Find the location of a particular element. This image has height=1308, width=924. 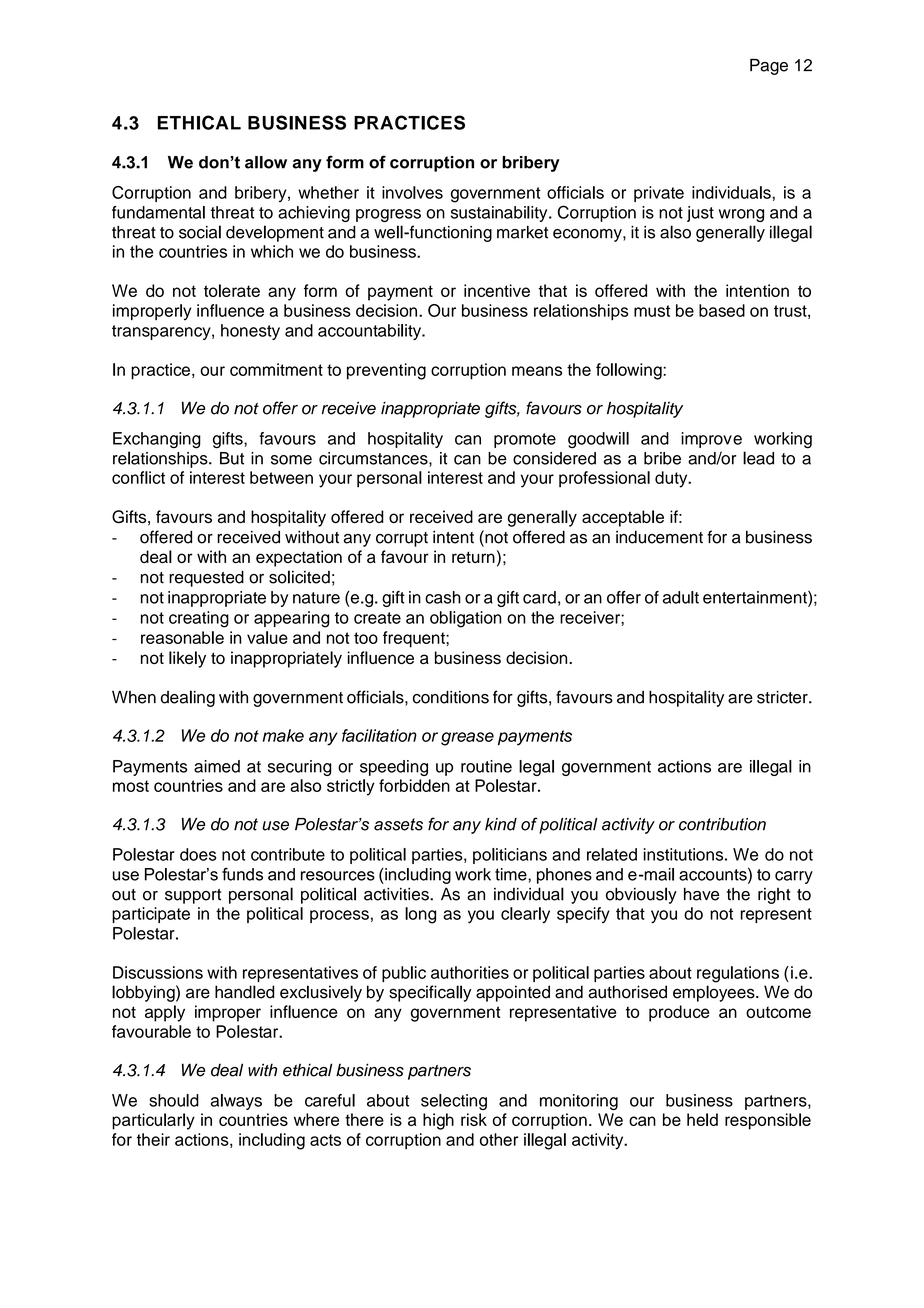

Page is located at coordinates (769, 67).
